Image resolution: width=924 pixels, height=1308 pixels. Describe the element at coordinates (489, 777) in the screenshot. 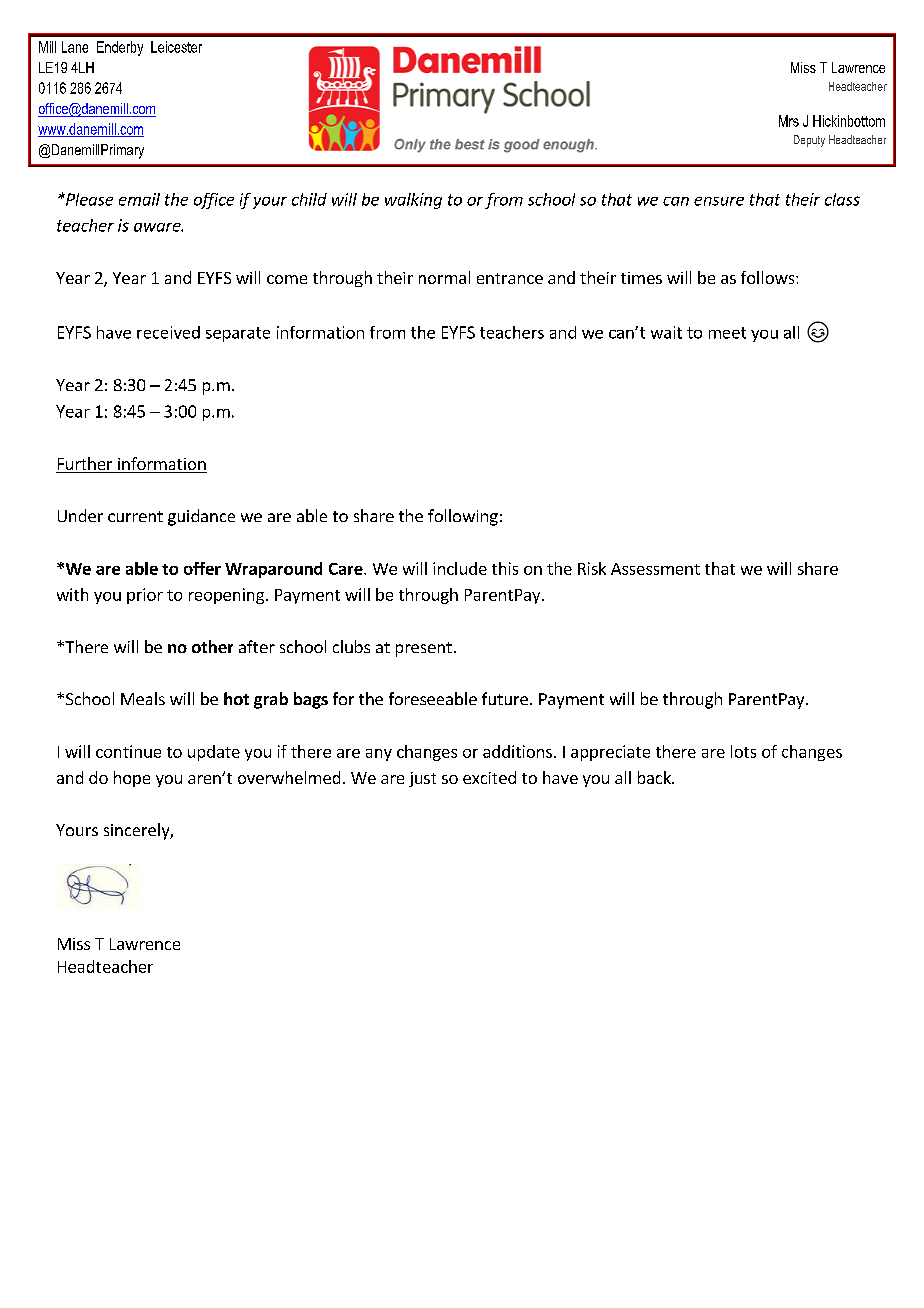

I see `excited` at that location.
